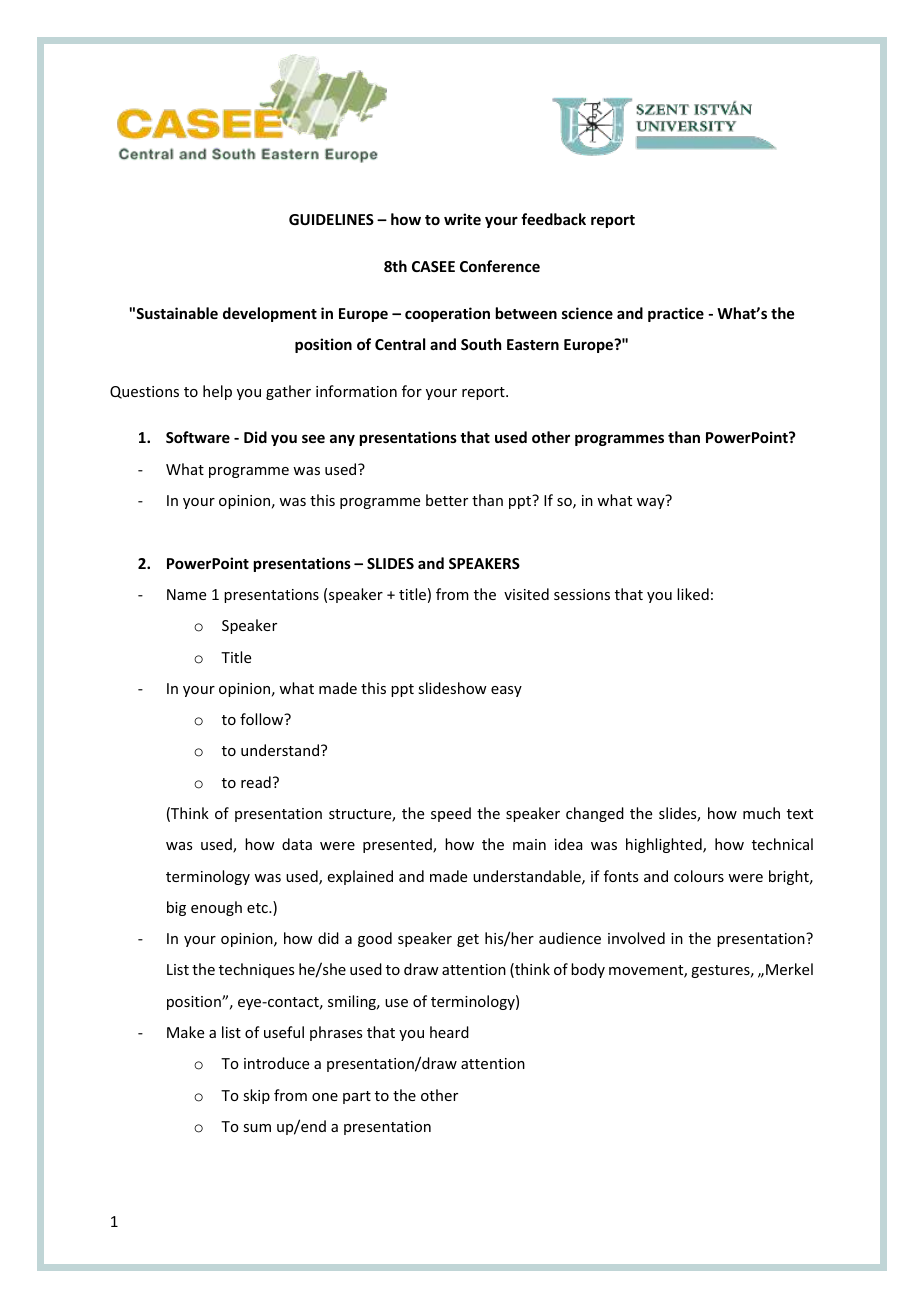 This image has height=1308, width=924. What do you see at coordinates (256, 1096) in the image?
I see `skip` at bounding box center [256, 1096].
